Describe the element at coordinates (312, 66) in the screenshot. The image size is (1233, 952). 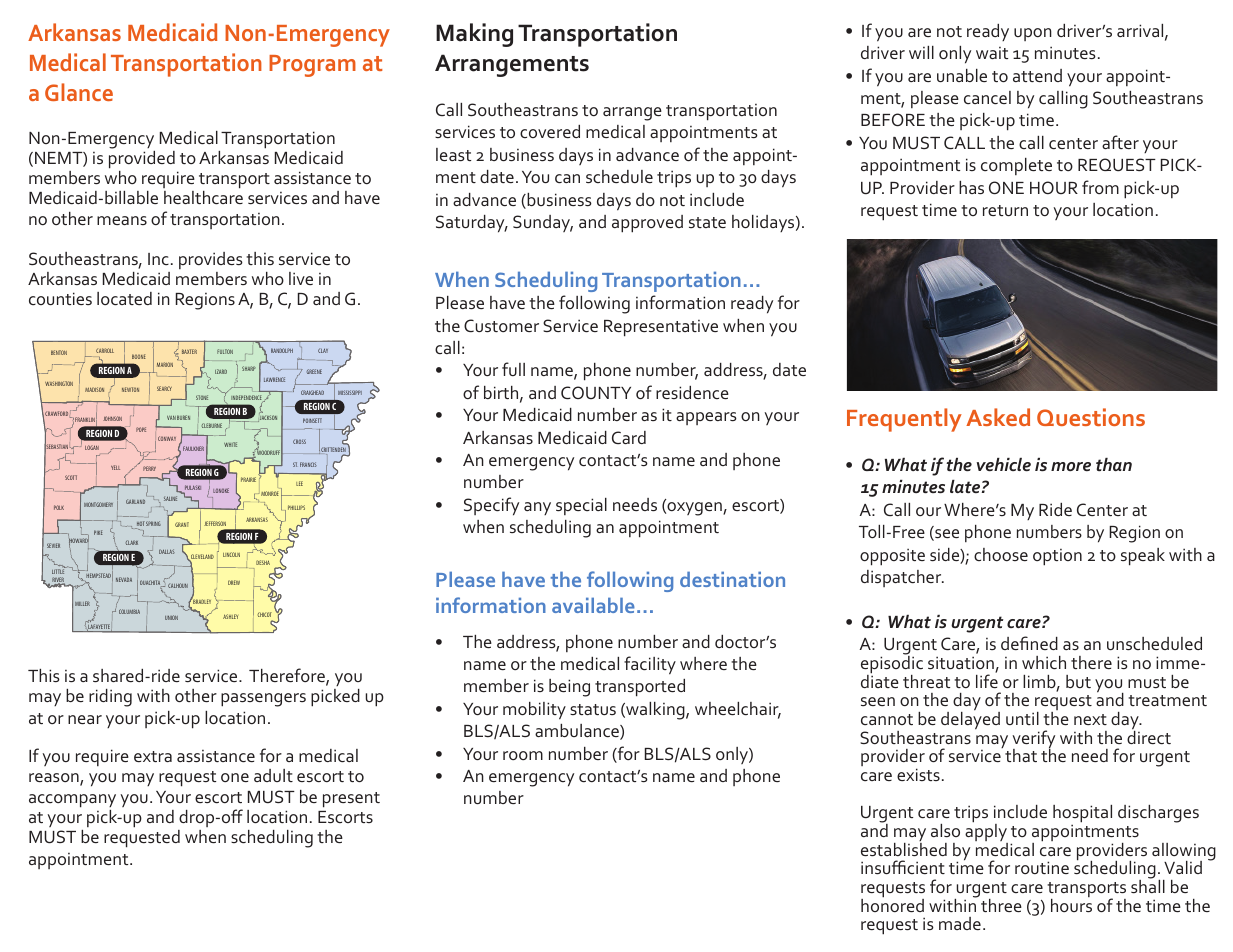
I see `Program` at that location.
